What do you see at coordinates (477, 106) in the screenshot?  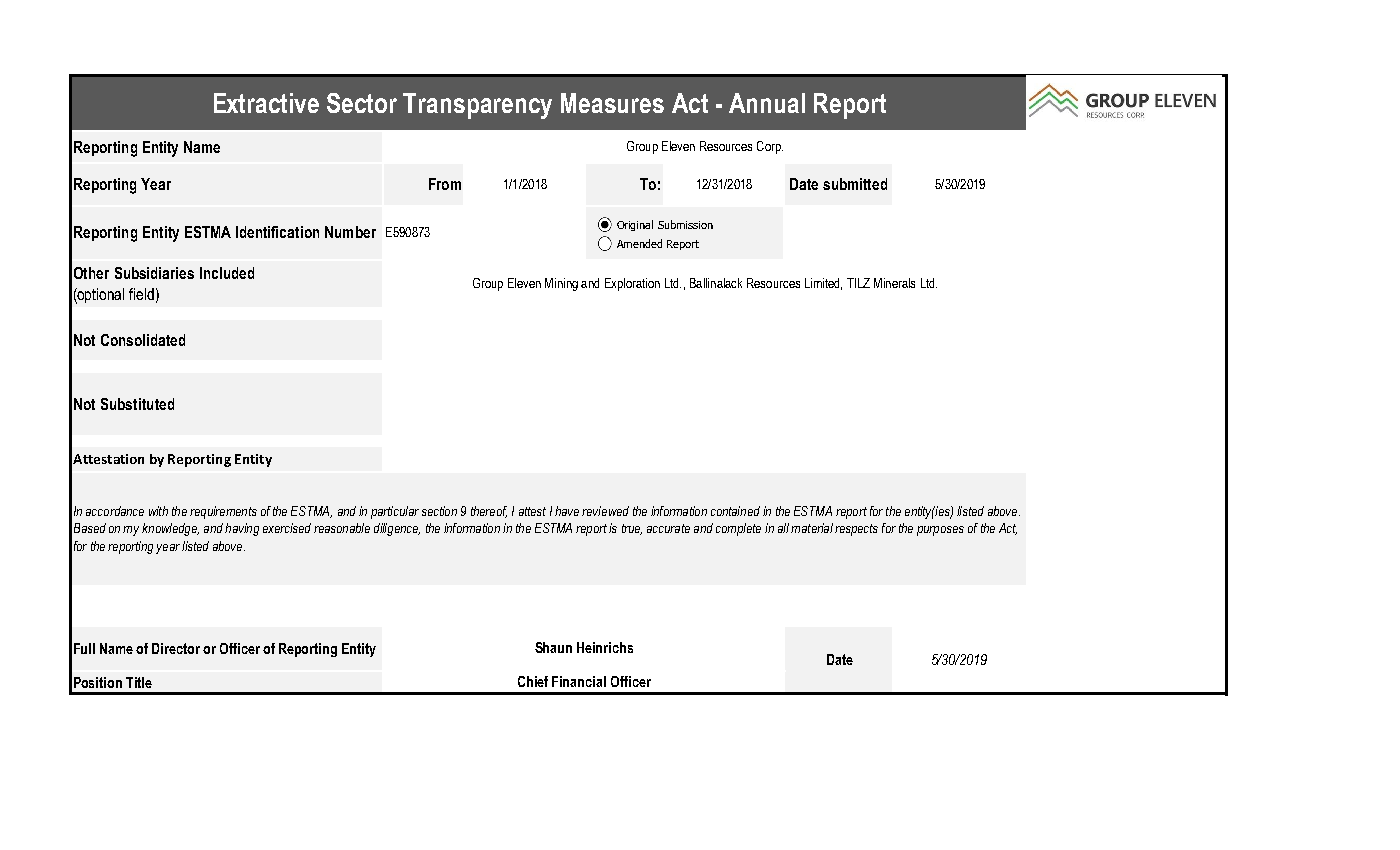 I see `Transparency` at bounding box center [477, 106].
